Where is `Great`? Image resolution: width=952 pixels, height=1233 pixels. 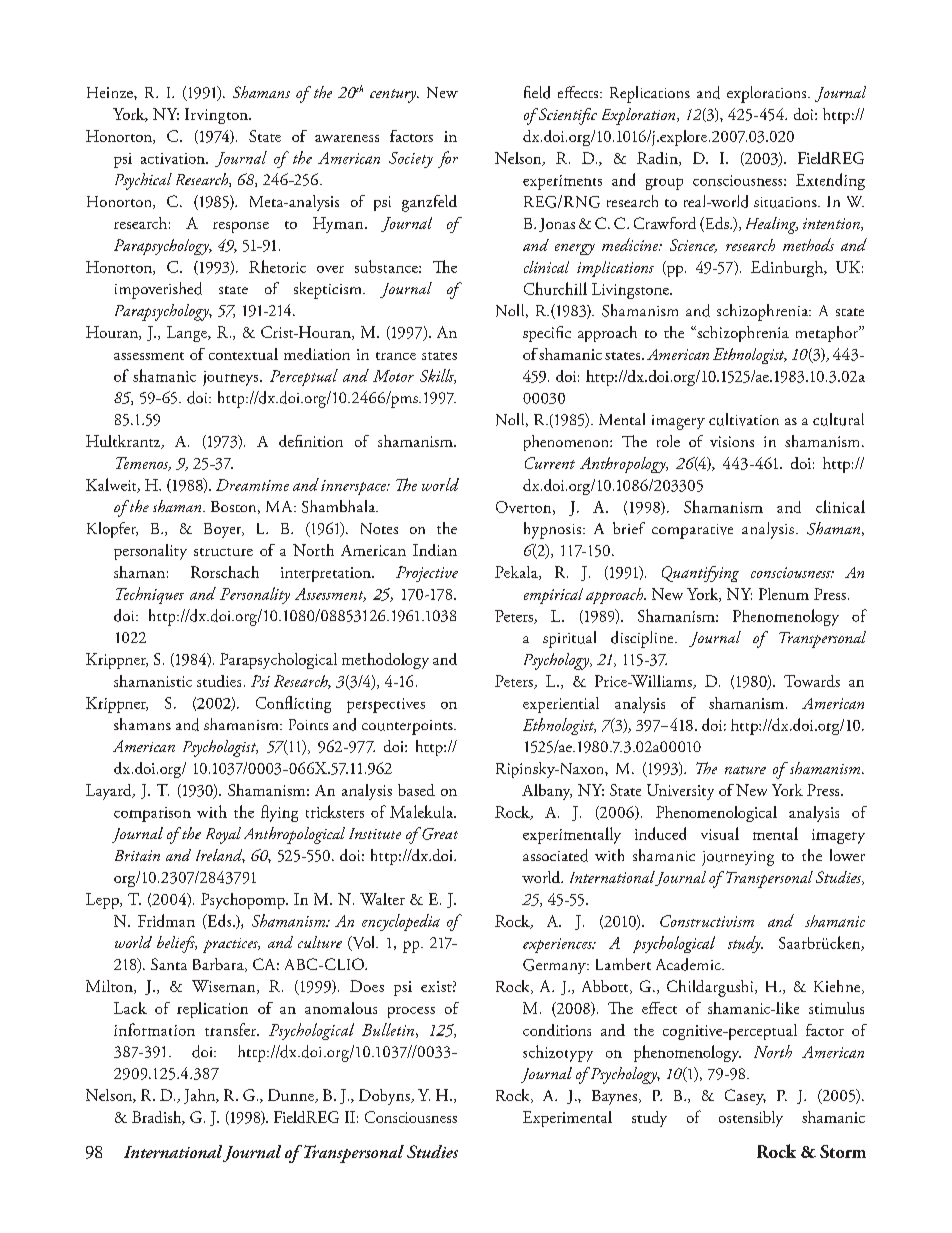
Great is located at coordinates (439, 833).
